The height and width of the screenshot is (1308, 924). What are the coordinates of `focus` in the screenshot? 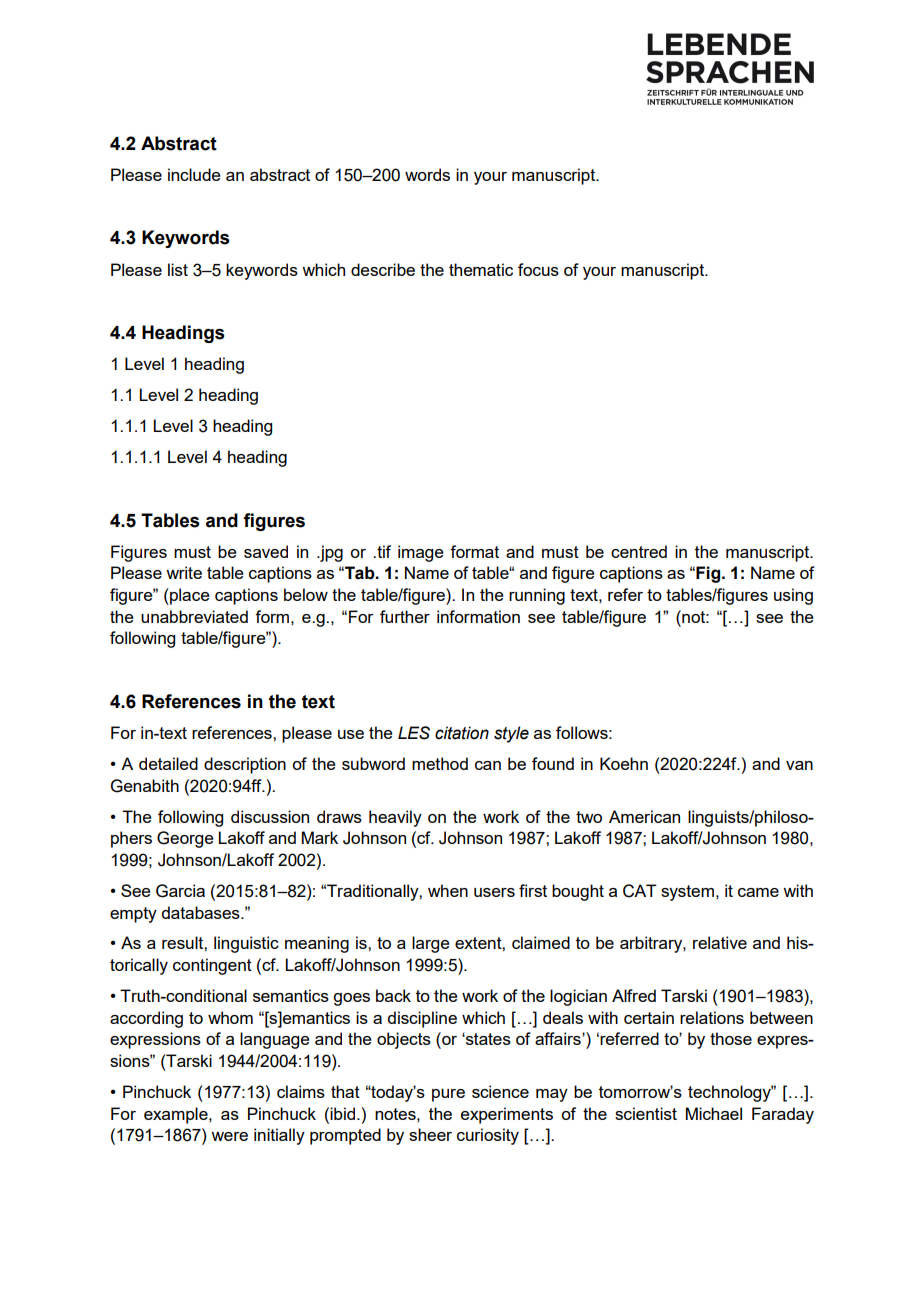 It's located at (538, 269).
